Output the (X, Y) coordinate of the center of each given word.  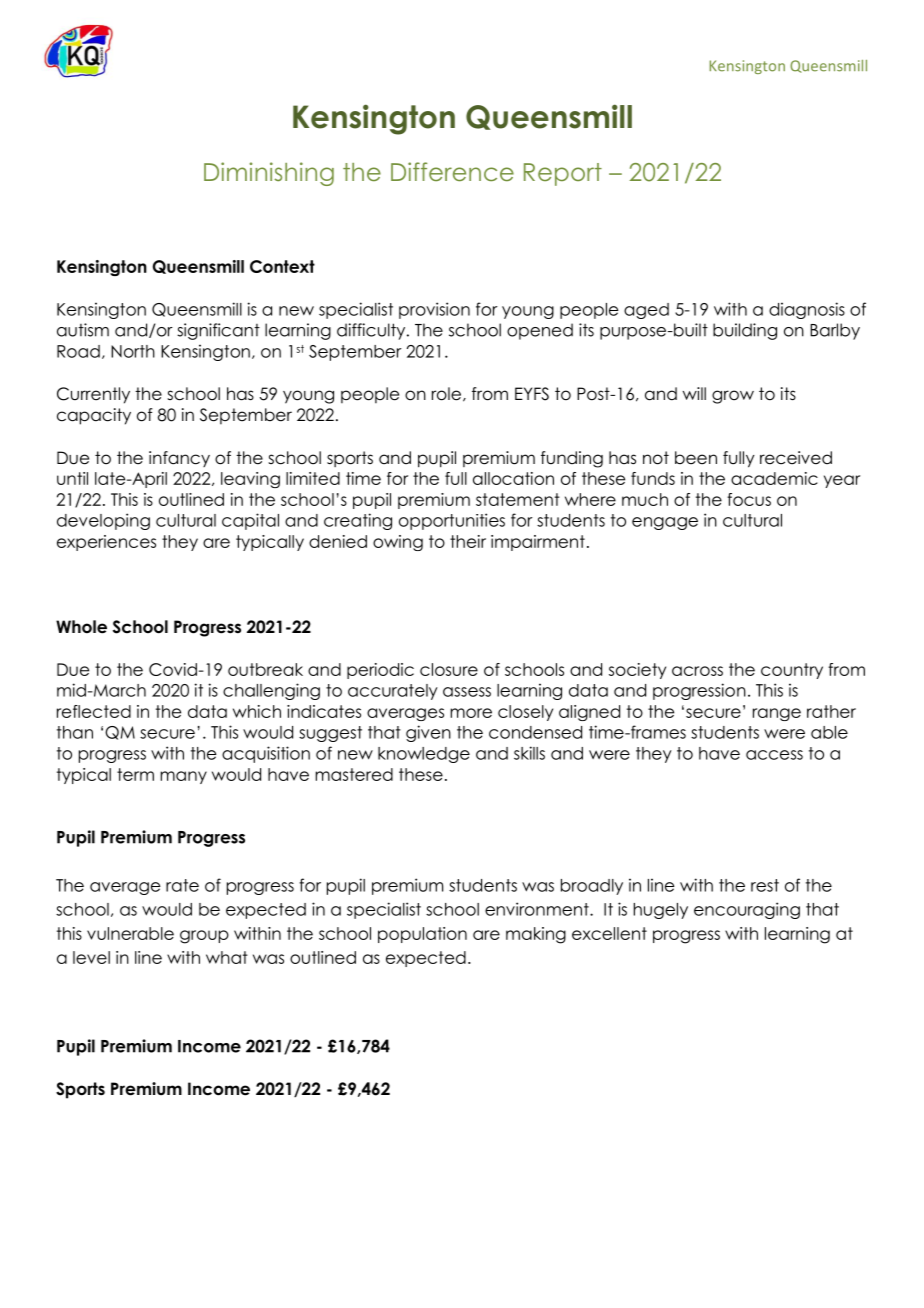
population (422, 935)
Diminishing (269, 174)
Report (563, 174)
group (204, 937)
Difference (452, 171)
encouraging (747, 910)
